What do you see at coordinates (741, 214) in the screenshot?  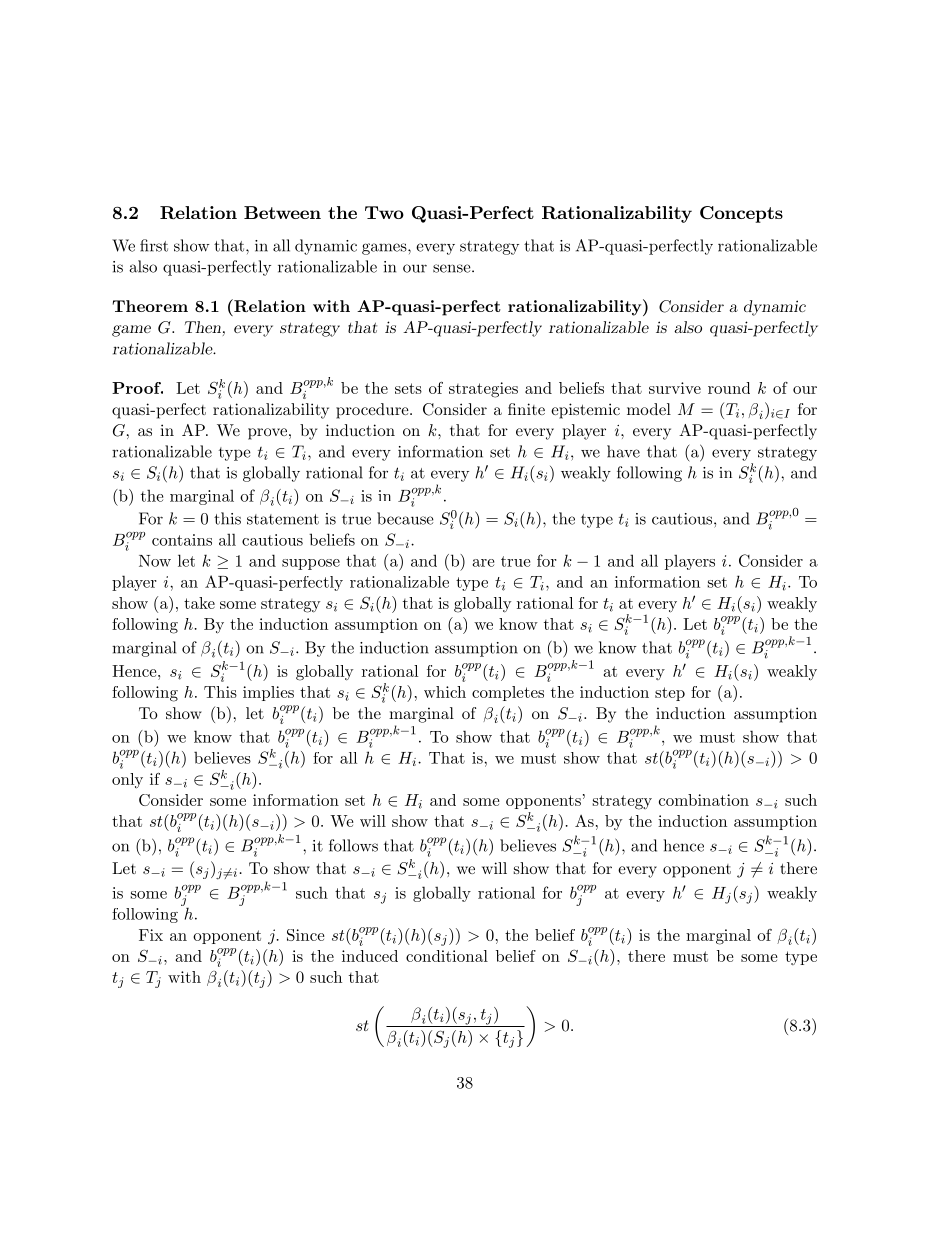 I see `Concepts` at bounding box center [741, 214].
